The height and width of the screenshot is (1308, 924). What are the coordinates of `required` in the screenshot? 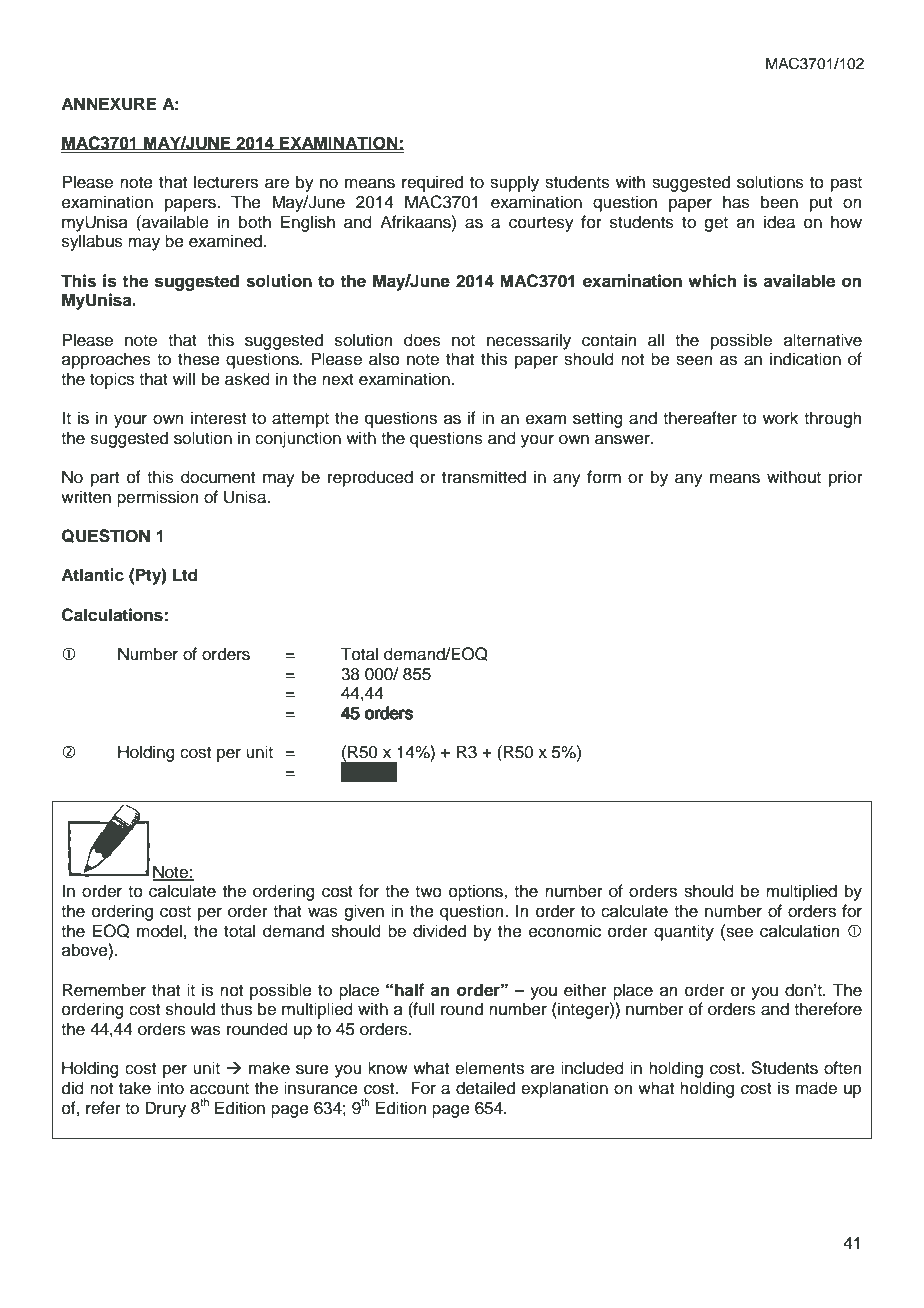 It's located at (432, 183).
